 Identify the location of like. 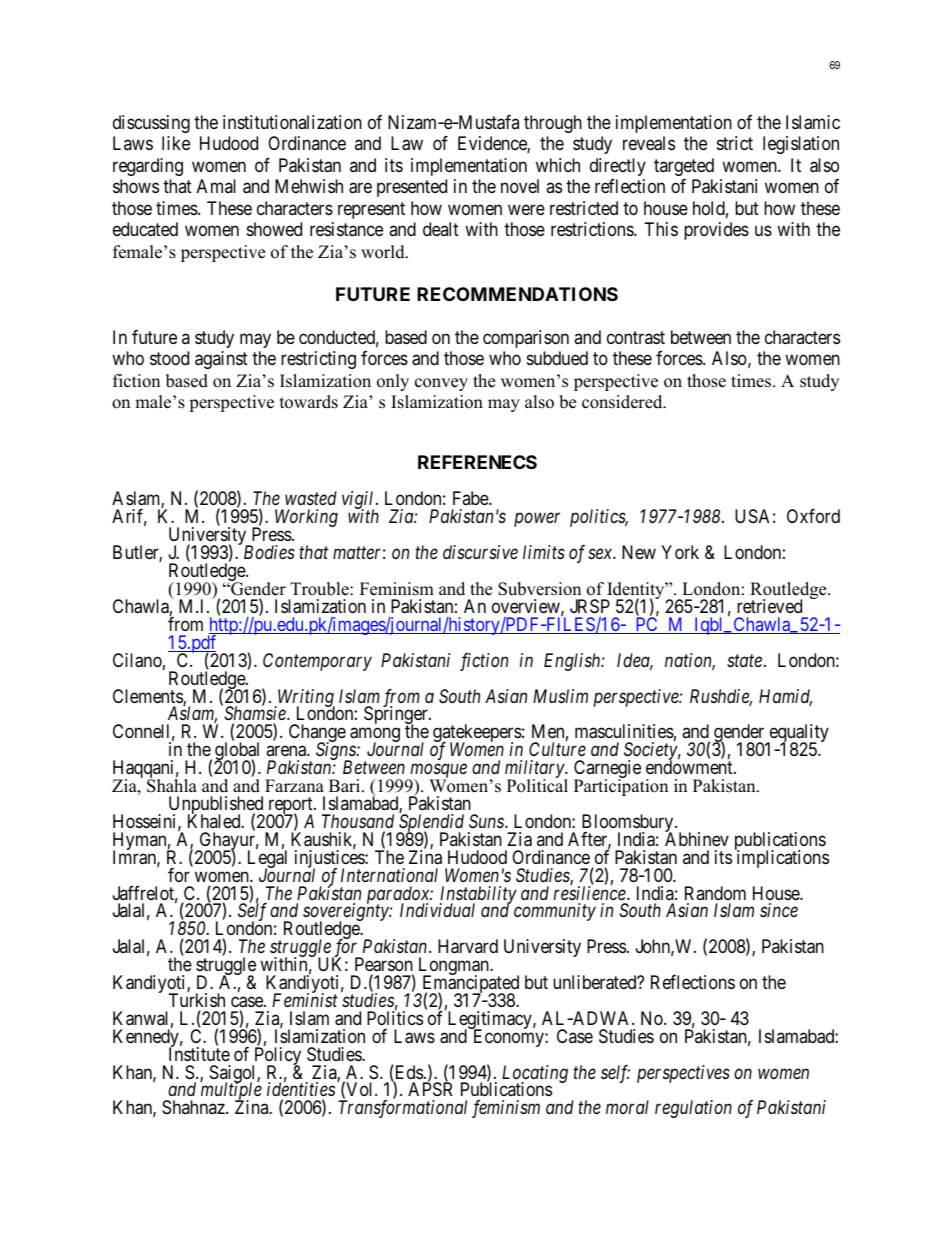
(176, 143).
